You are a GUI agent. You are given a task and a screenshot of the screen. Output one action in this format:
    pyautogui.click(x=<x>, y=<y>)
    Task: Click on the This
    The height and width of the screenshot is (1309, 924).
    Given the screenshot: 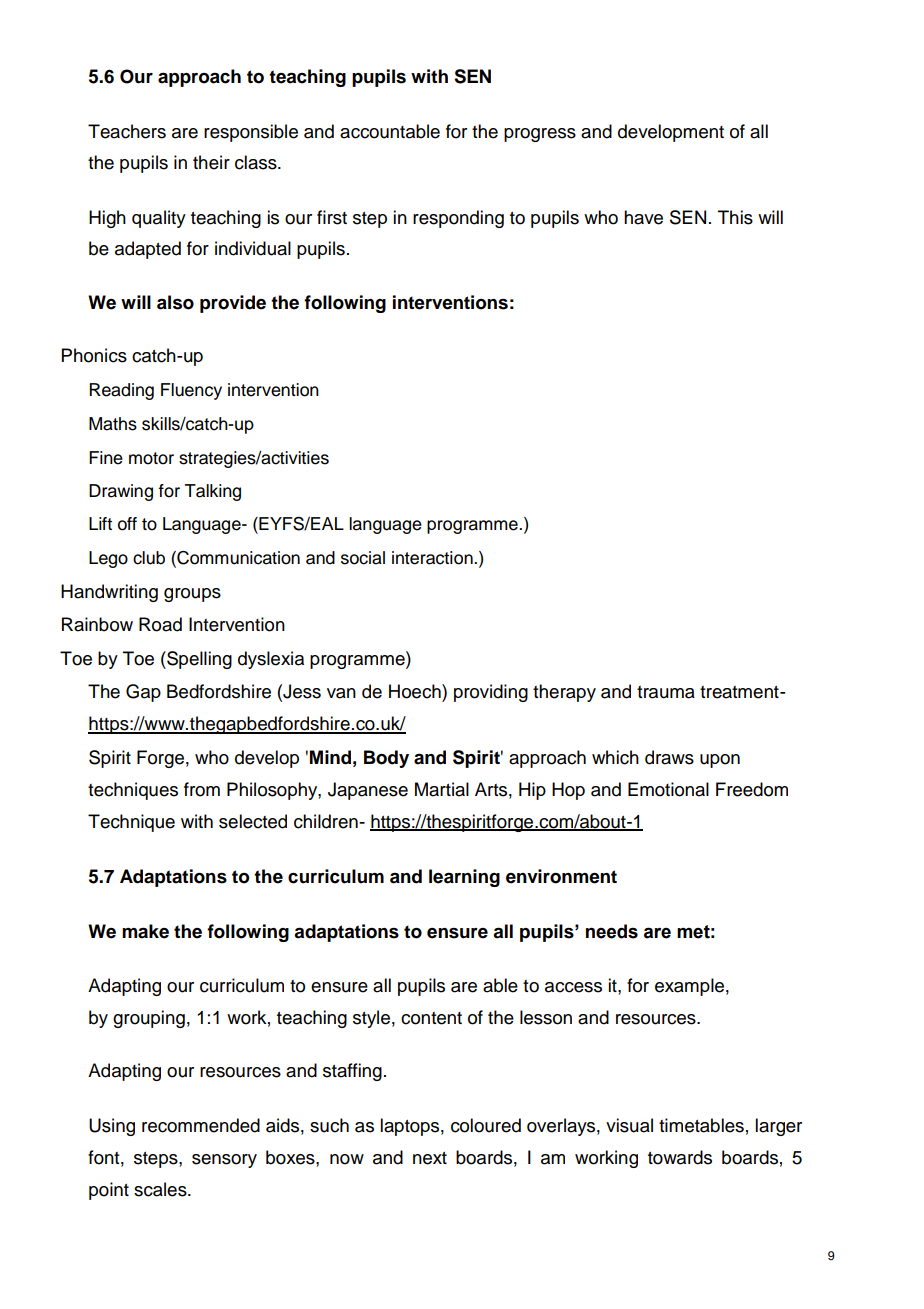 What is the action you would take?
    pyautogui.click(x=735, y=217)
